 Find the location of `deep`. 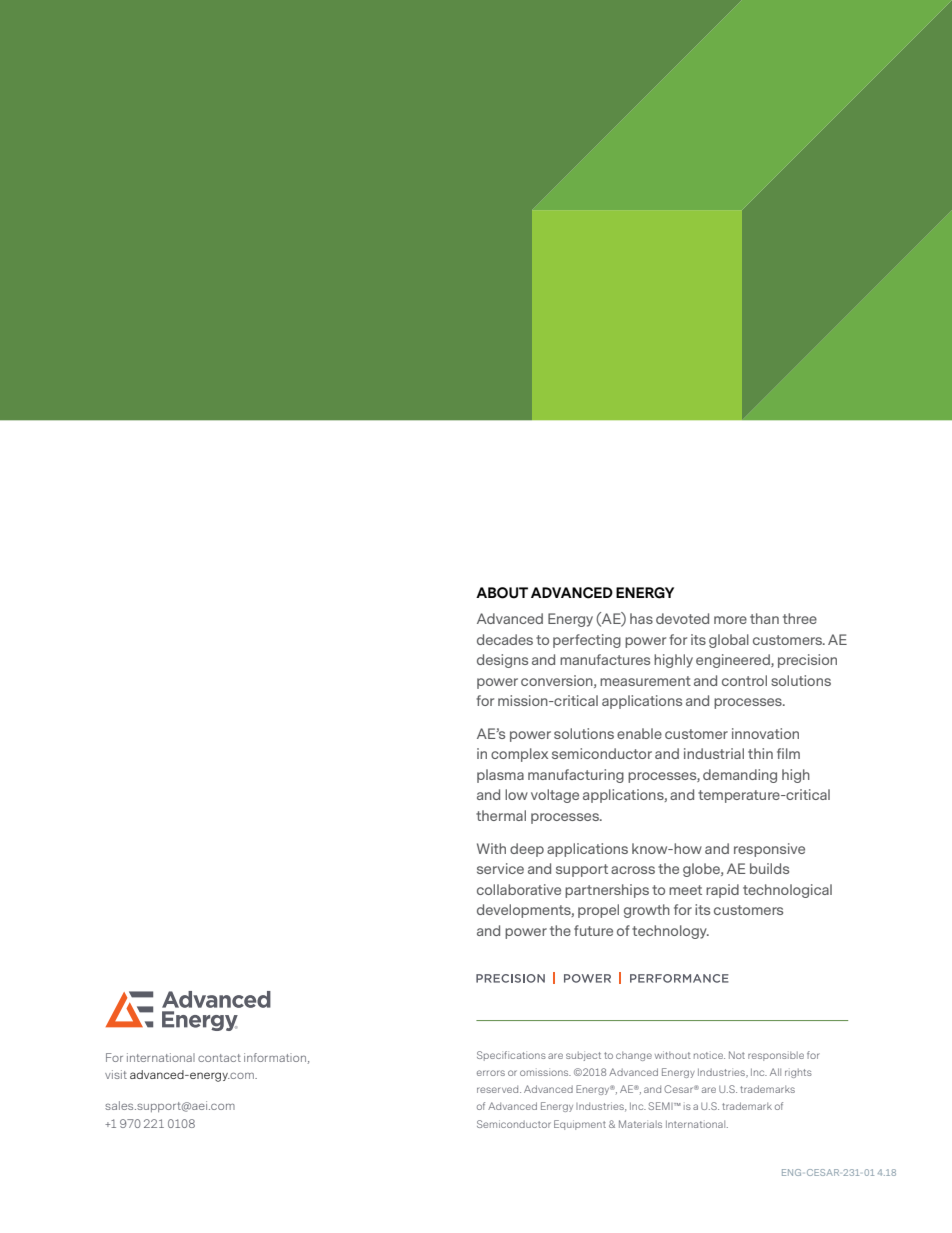

deep is located at coordinates (527, 850).
